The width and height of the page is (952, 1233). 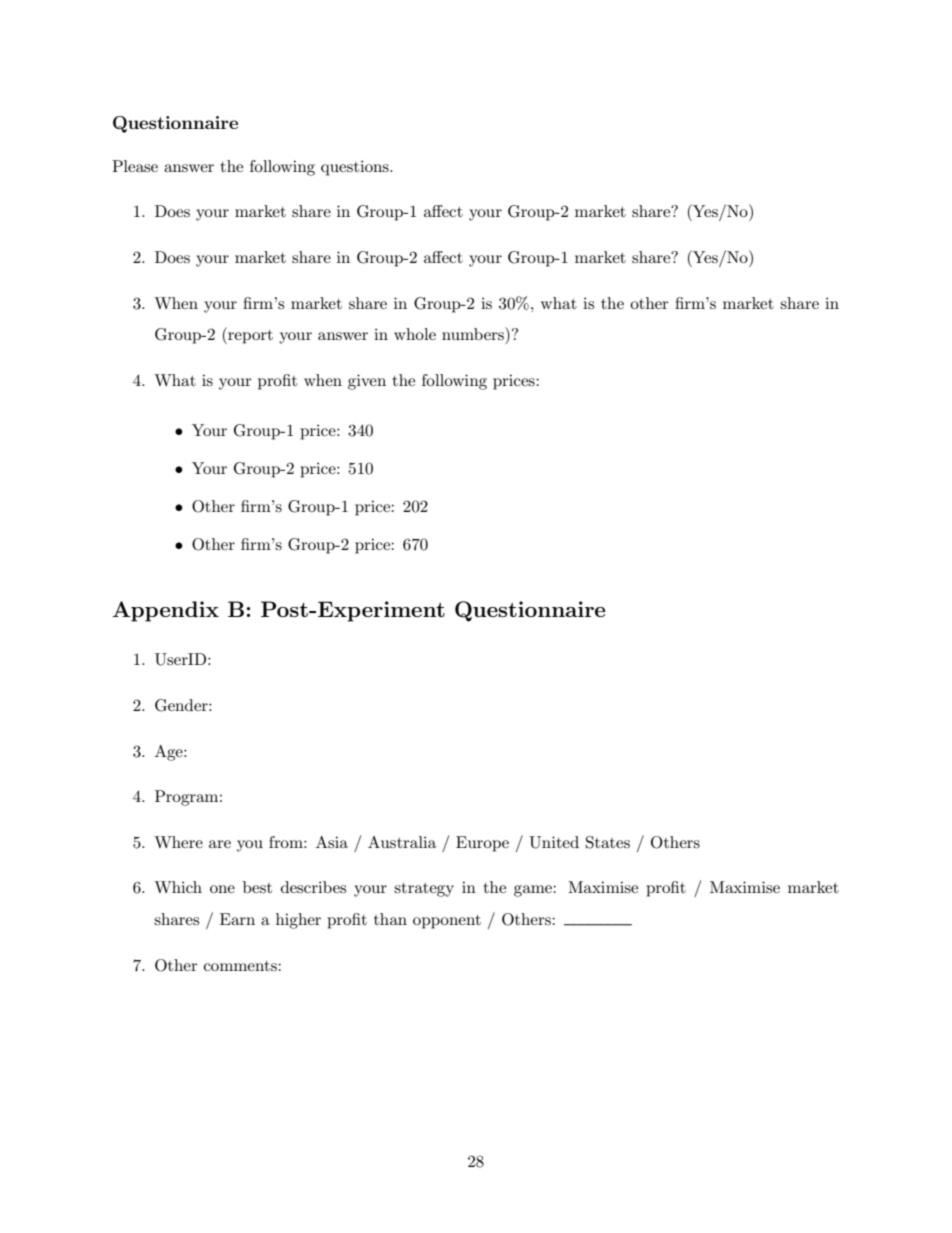 What do you see at coordinates (534, 891) in the page?
I see `game` at bounding box center [534, 891].
